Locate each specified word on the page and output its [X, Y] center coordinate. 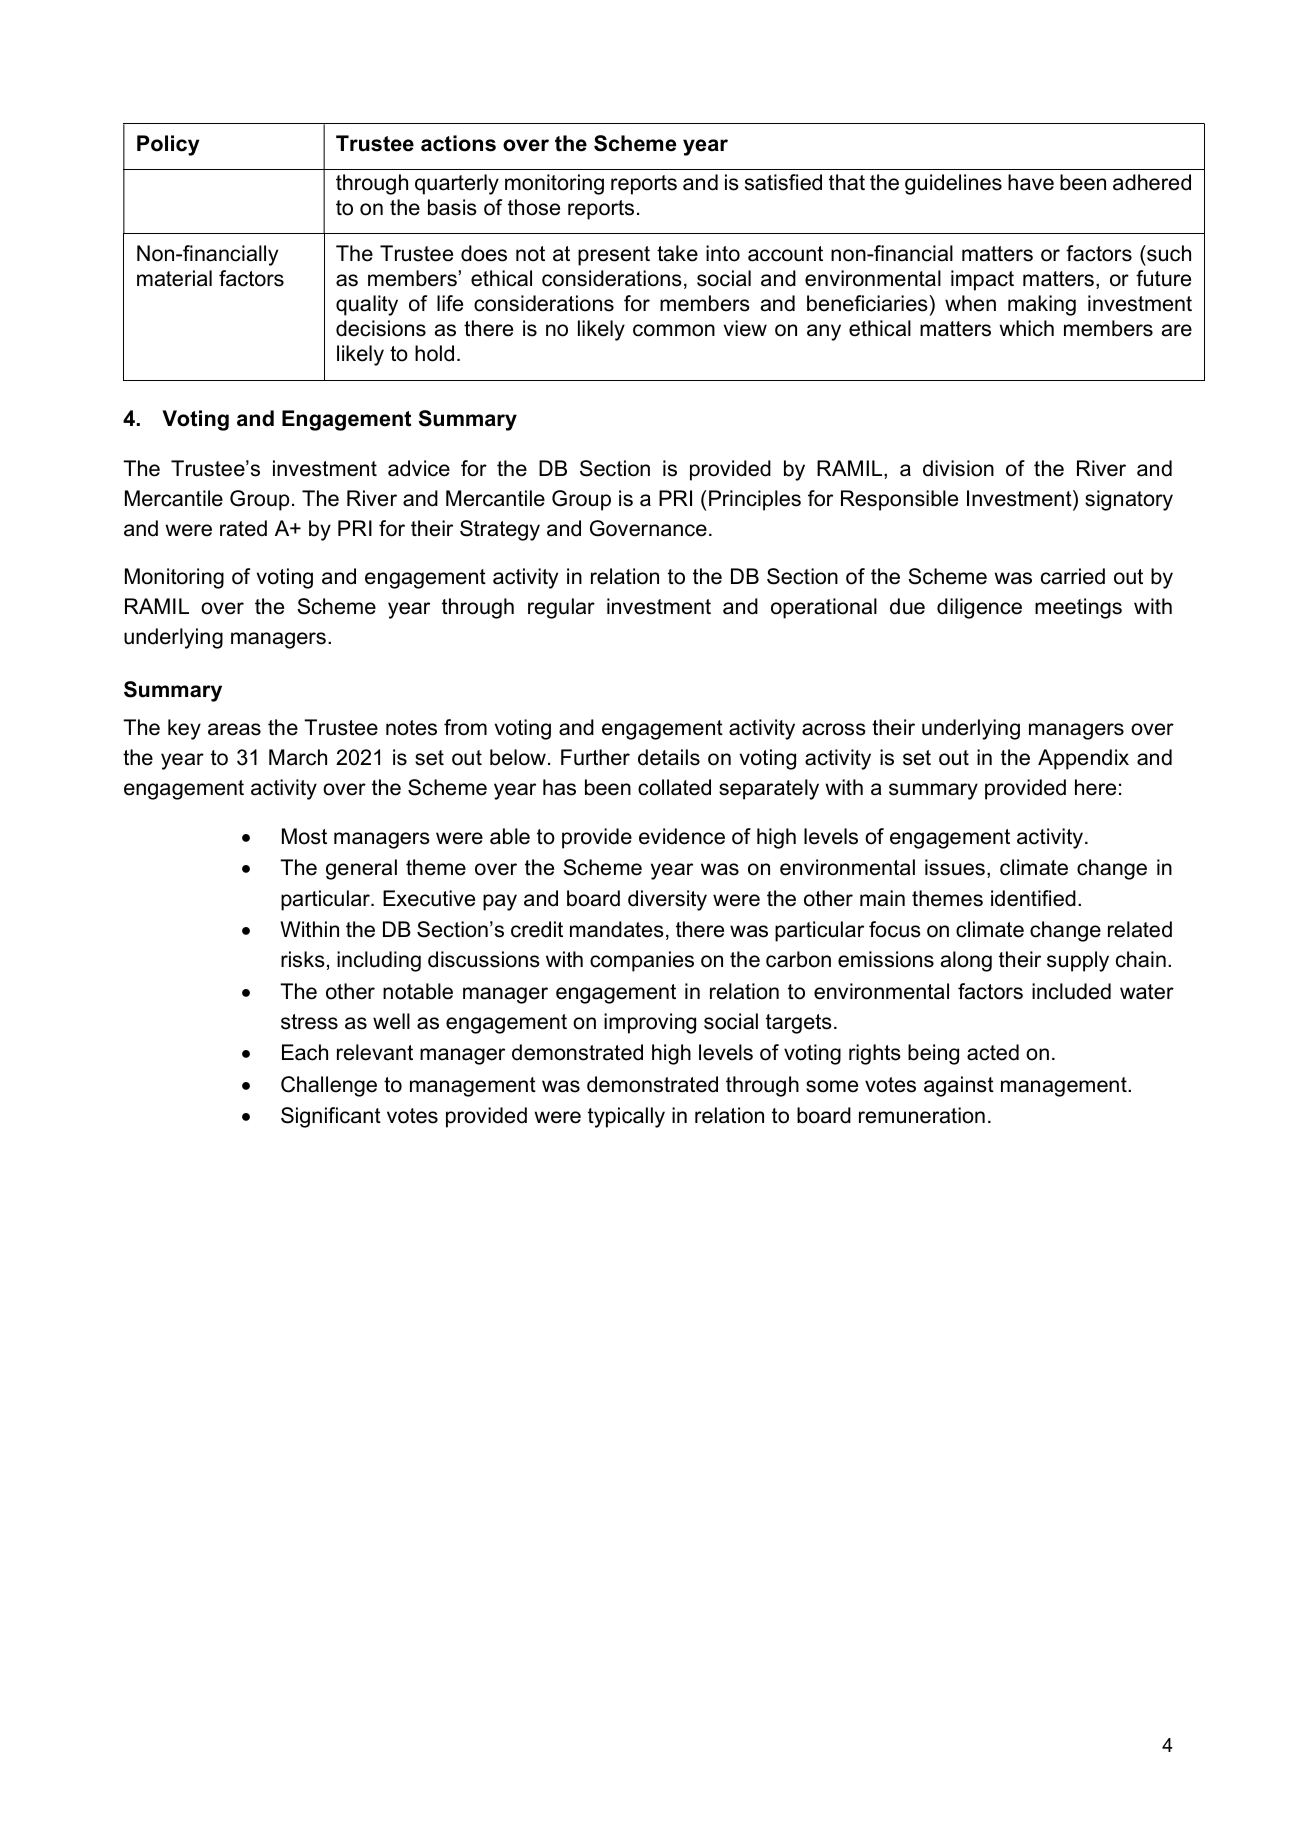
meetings [1078, 608]
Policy [168, 145]
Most [304, 836]
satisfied [783, 182]
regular [561, 608]
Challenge [329, 1086]
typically [626, 1117]
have [1031, 182]
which [1026, 328]
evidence [682, 836]
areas [234, 729]
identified [1033, 898]
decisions [381, 328]
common [674, 330]
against [959, 1086]
